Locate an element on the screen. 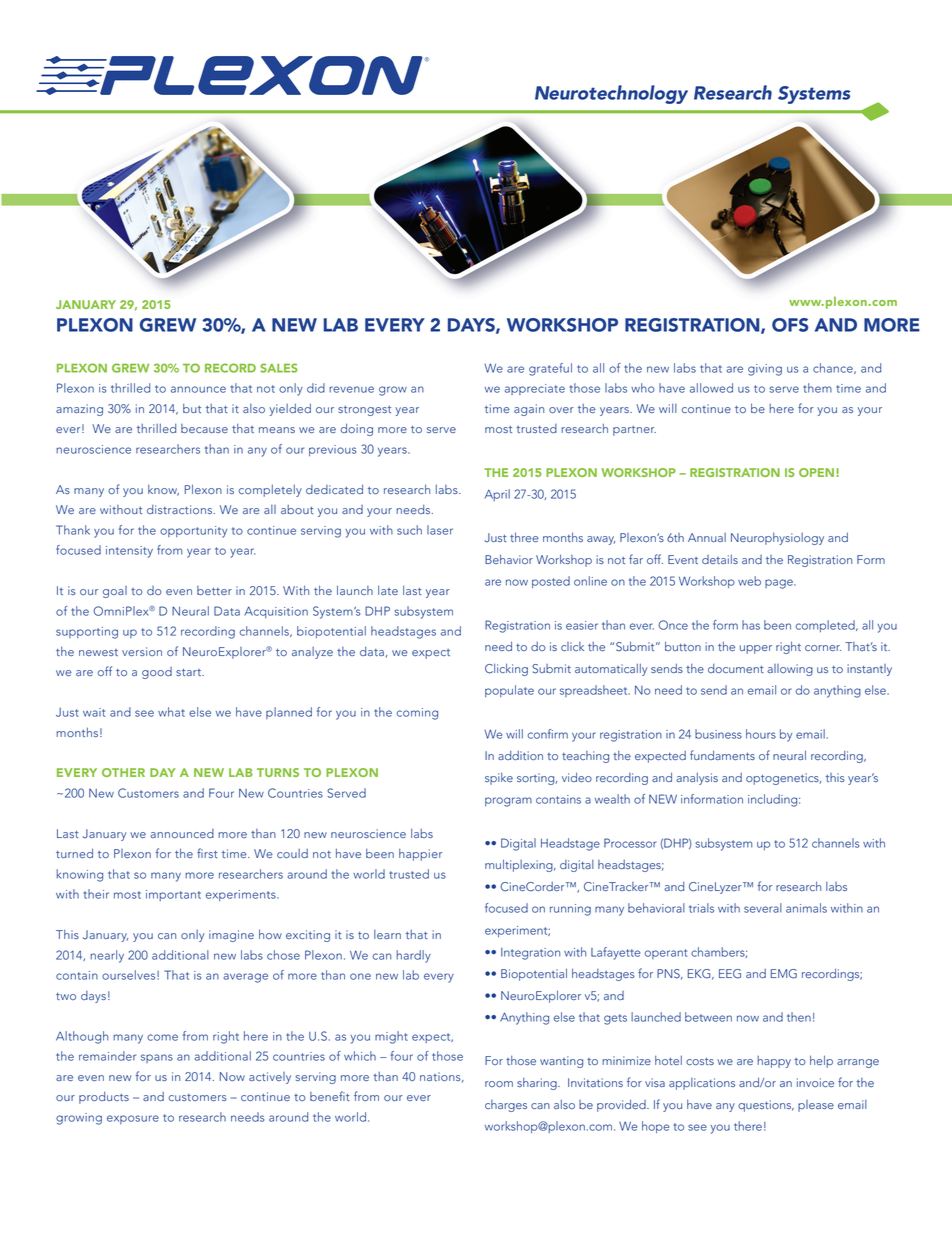  Neurotechnology is located at coordinates (611, 94).
